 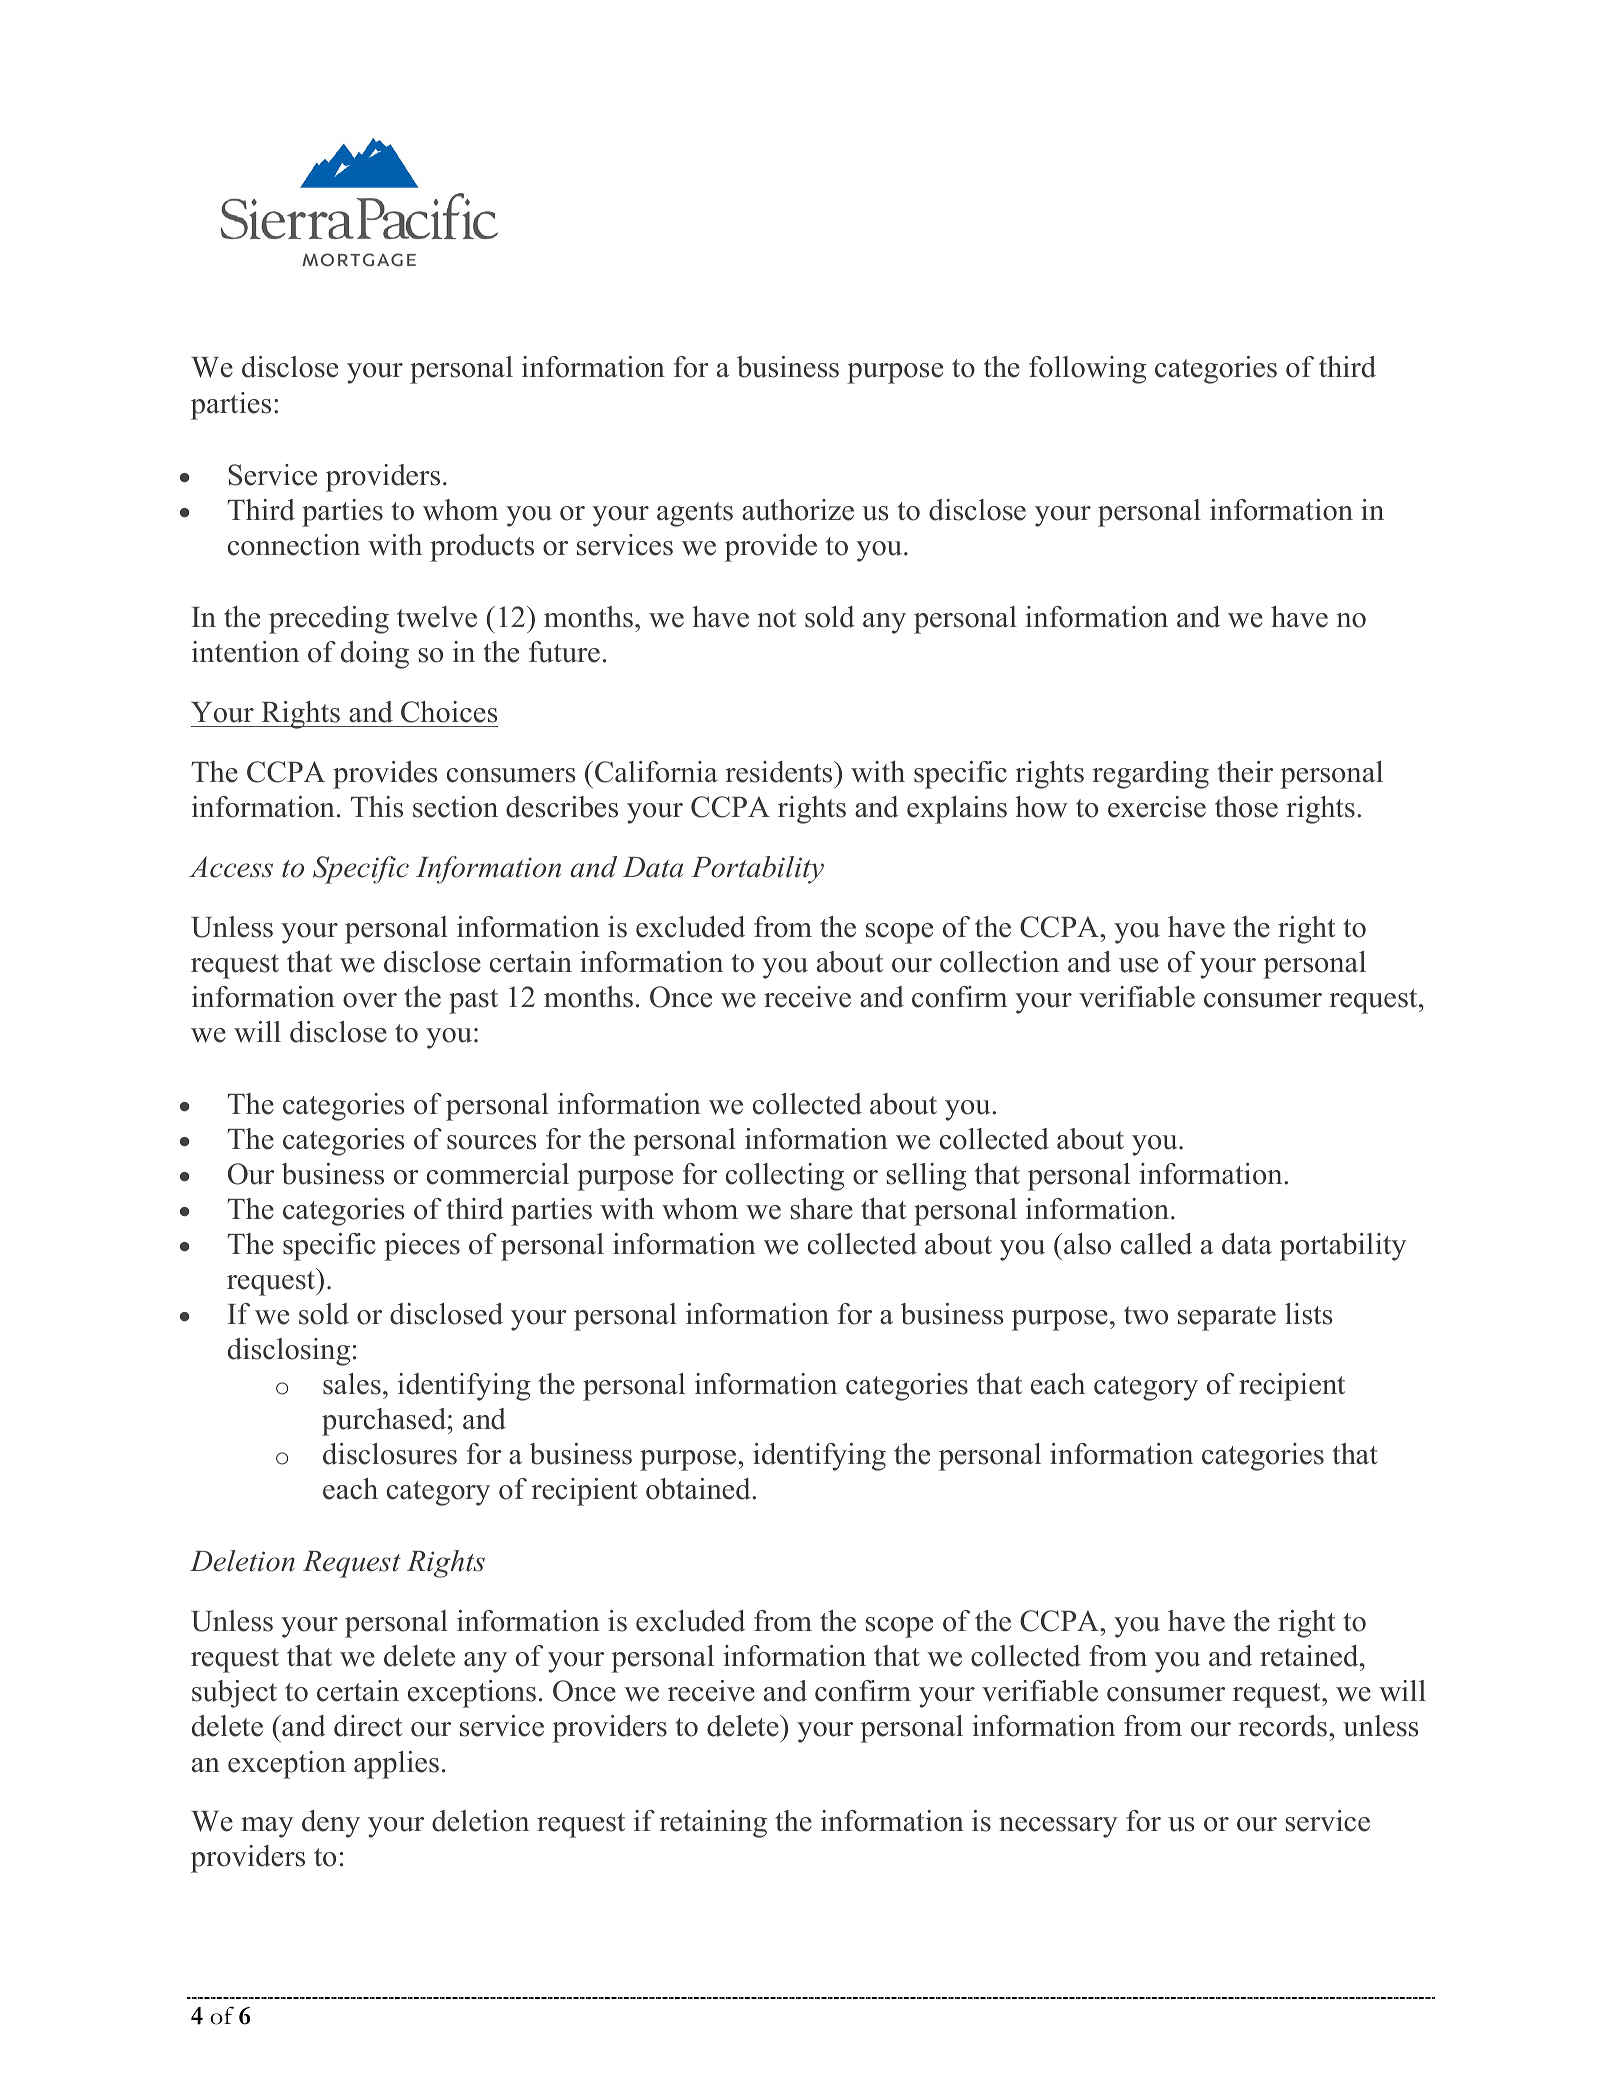 I want to click on over, so click(x=370, y=1000).
